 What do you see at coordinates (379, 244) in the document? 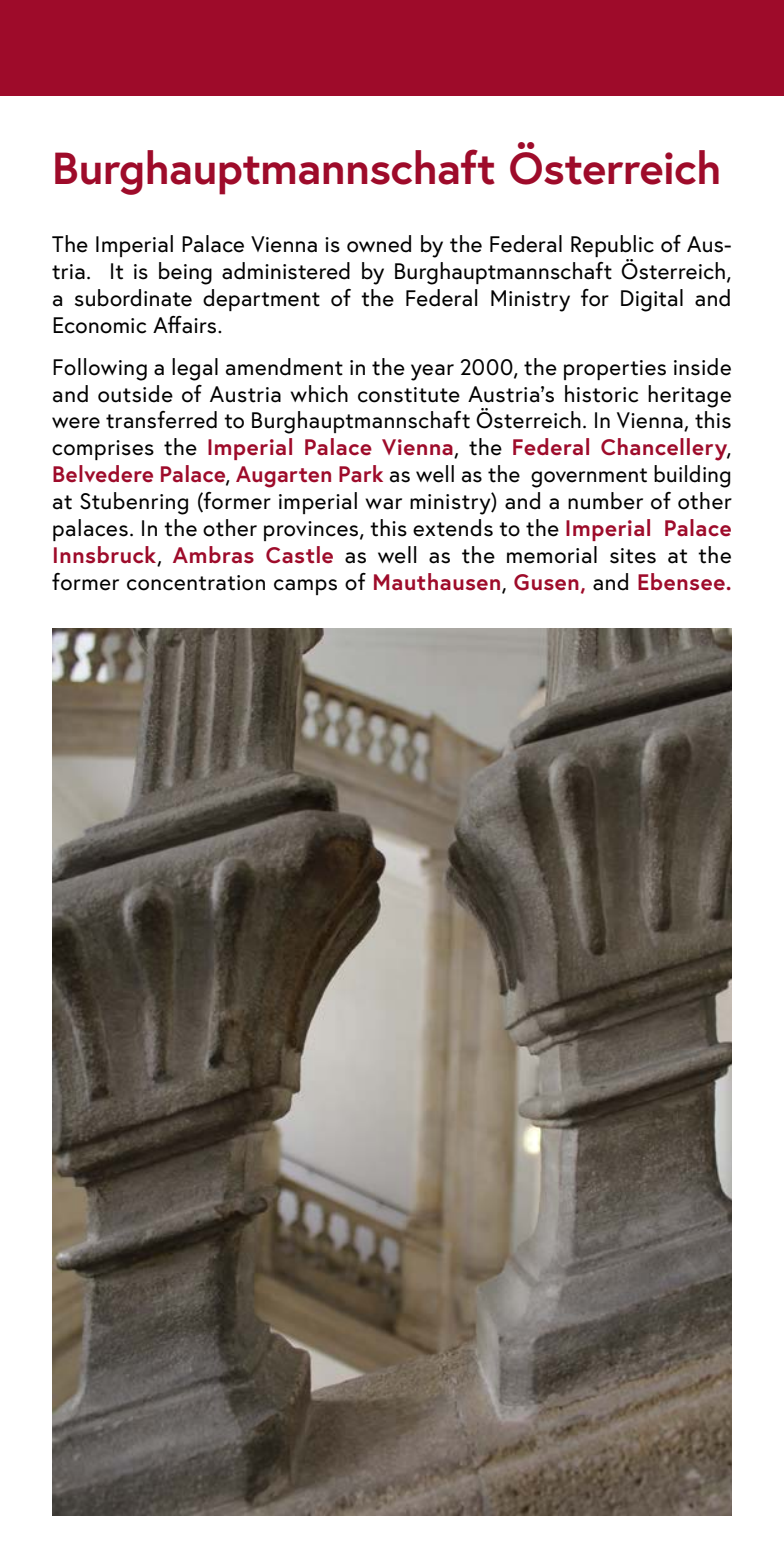
I see `owned` at bounding box center [379, 244].
